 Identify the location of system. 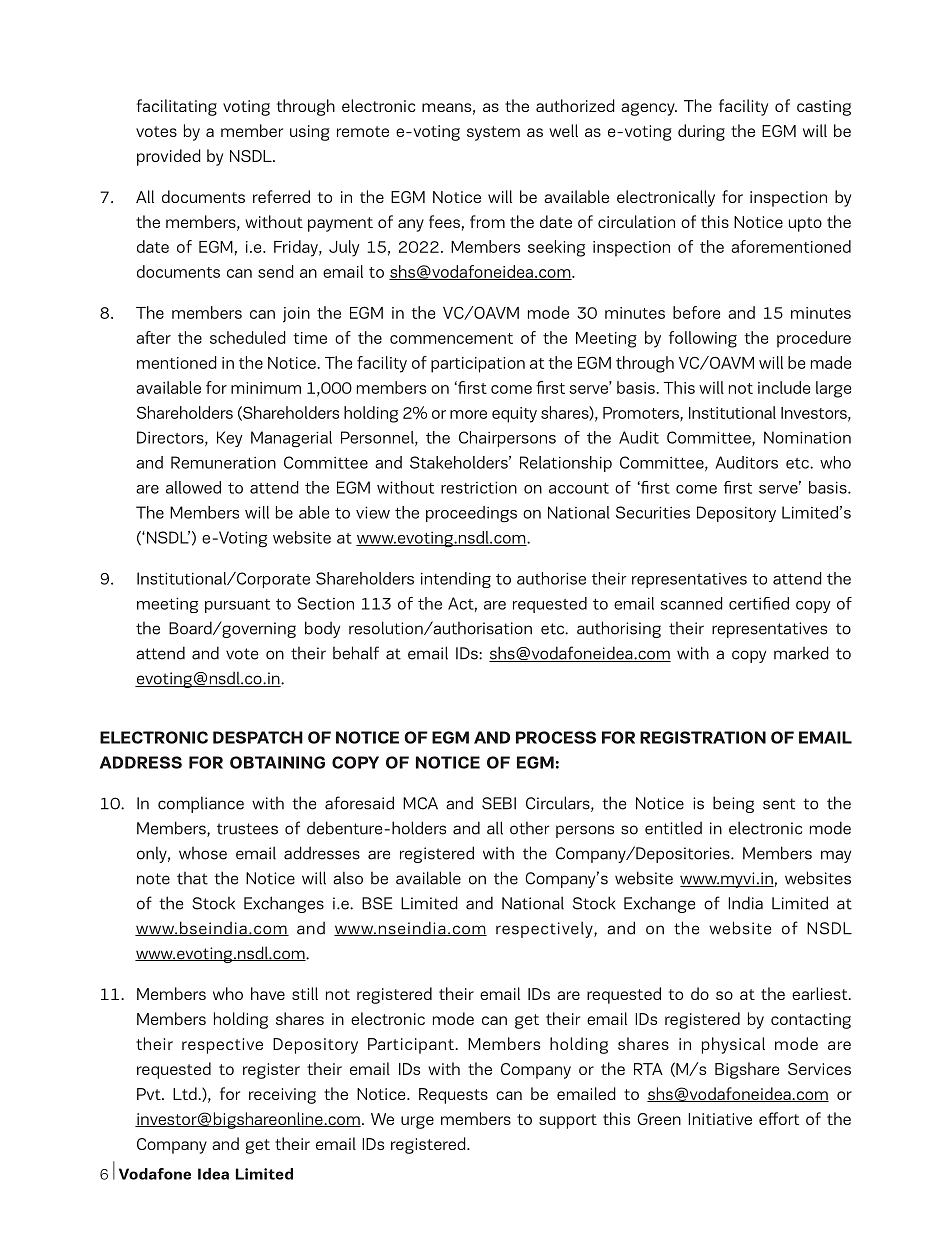
(493, 133).
